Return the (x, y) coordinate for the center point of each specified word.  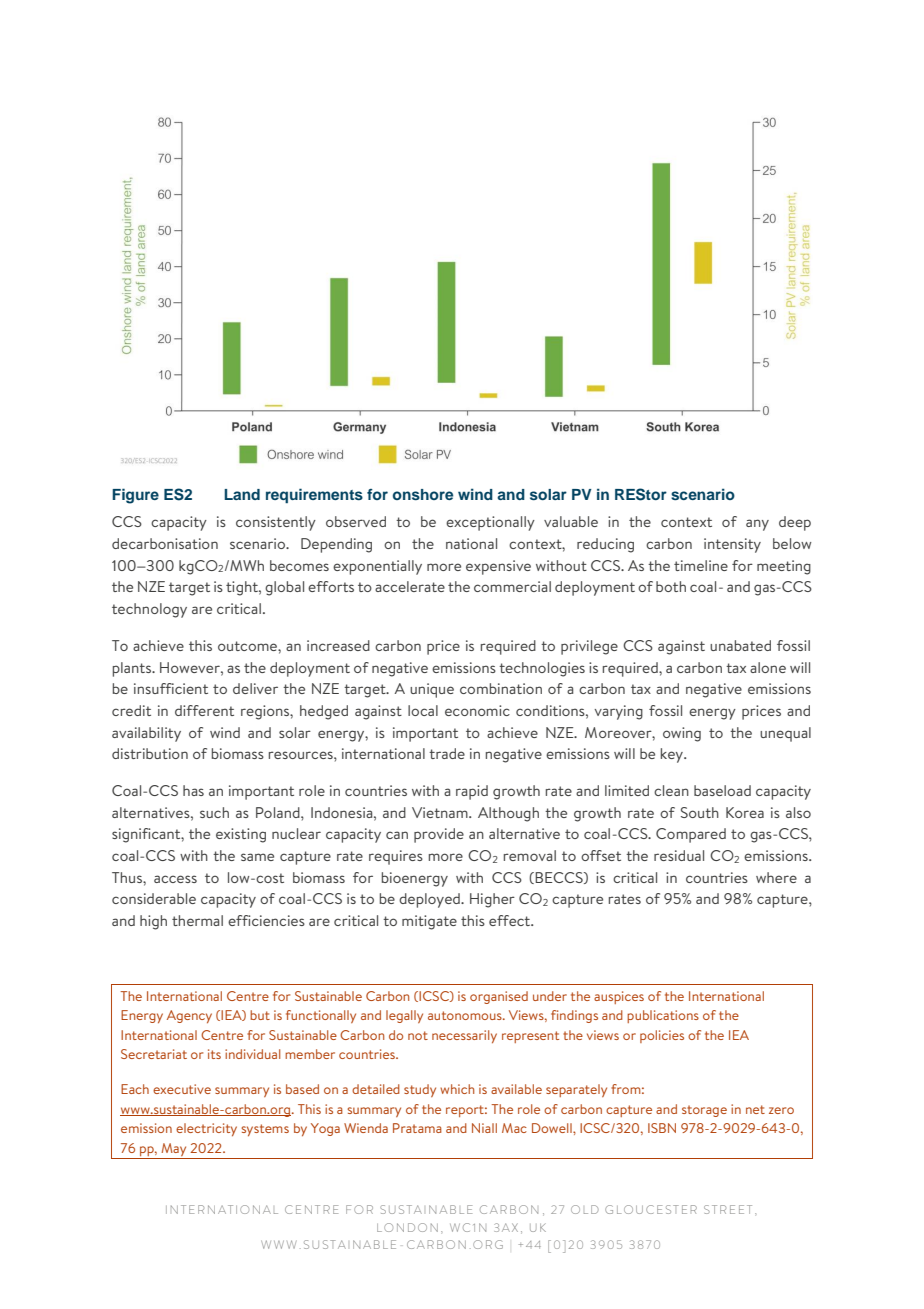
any (757, 525)
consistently (276, 523)
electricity (206, 1129)
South (700, 812)
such (214, 812)
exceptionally (490, 523)
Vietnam (441, 812)
